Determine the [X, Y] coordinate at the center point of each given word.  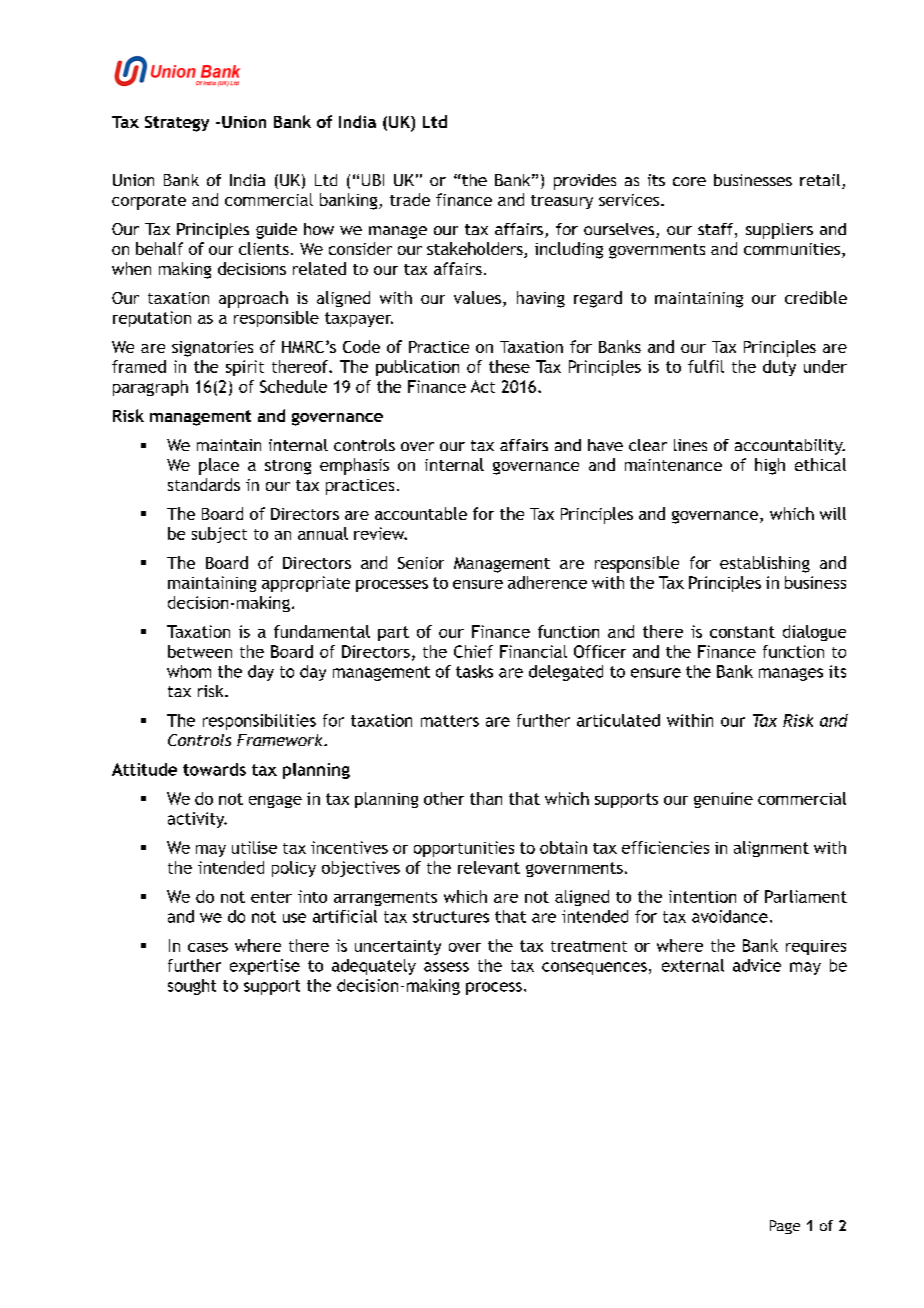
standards [204, 484]
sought [192, 987]
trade [410, 199]
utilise [254, 847]
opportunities [464, 849]
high [770, 466]
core [689, 181]
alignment [771, 849]
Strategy [177, 124]
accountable [421, 513]
